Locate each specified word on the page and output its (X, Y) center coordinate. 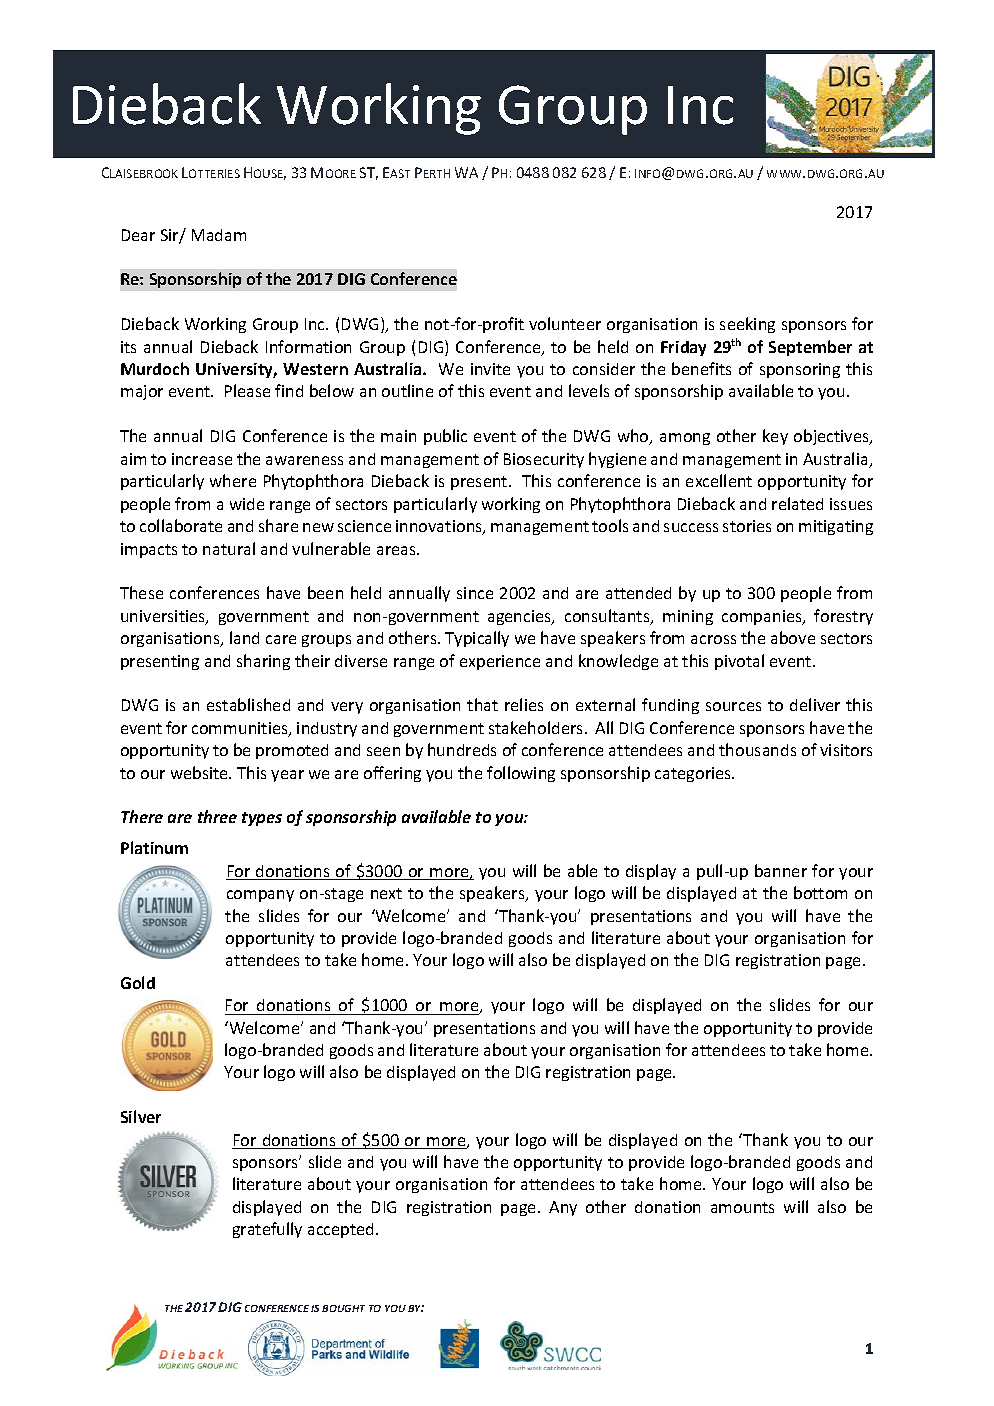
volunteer (565, 323)
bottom (820, 892)
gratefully (267, 1230)
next (386, 893)
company (260, 896)
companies (763, 617)
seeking (747, 325)
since (475, 593)
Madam (219, 235)
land (244, 637)
